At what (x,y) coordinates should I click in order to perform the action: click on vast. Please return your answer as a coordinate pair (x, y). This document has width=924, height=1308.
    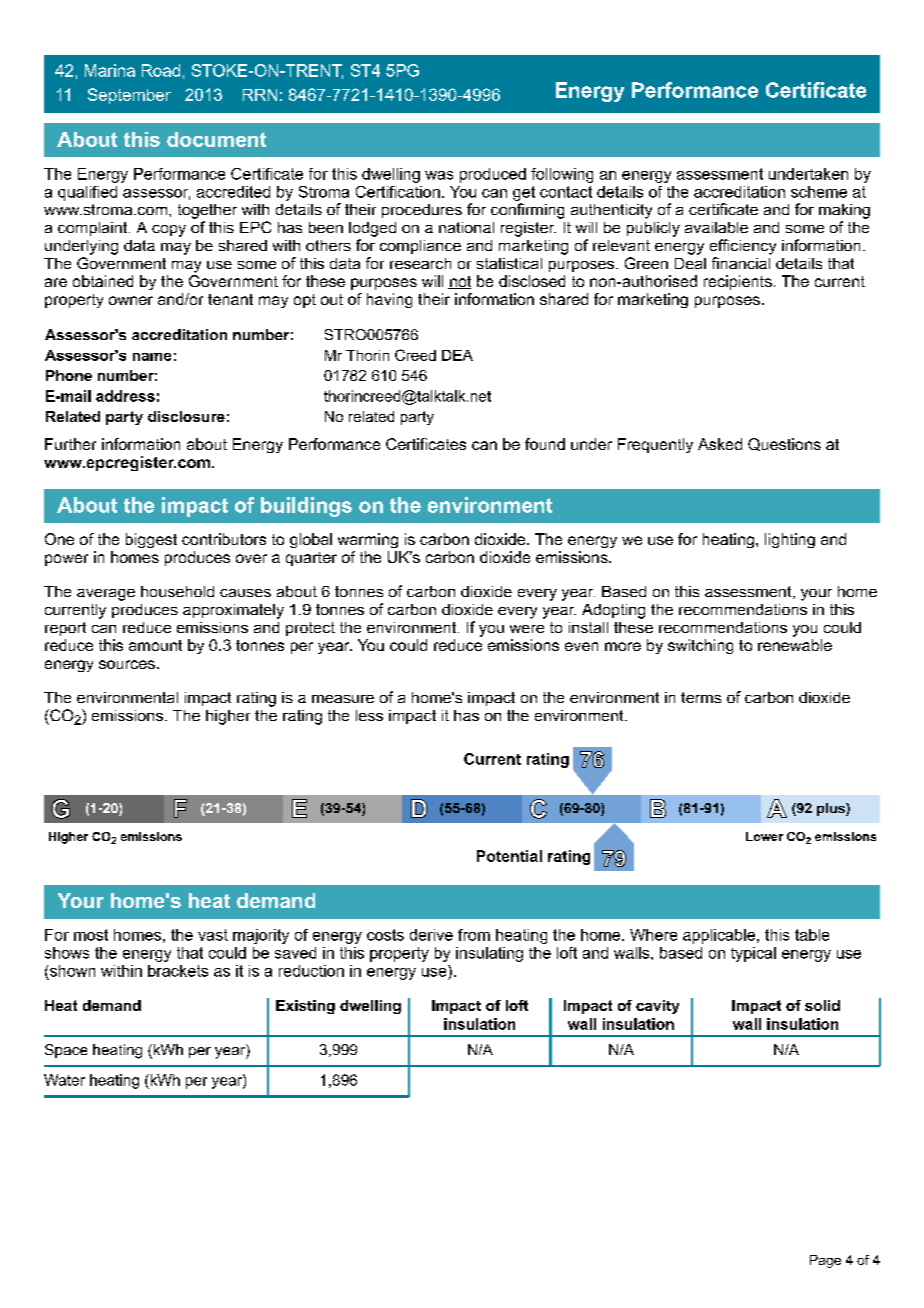
    Looking at the image, I should click on (213, 935).
